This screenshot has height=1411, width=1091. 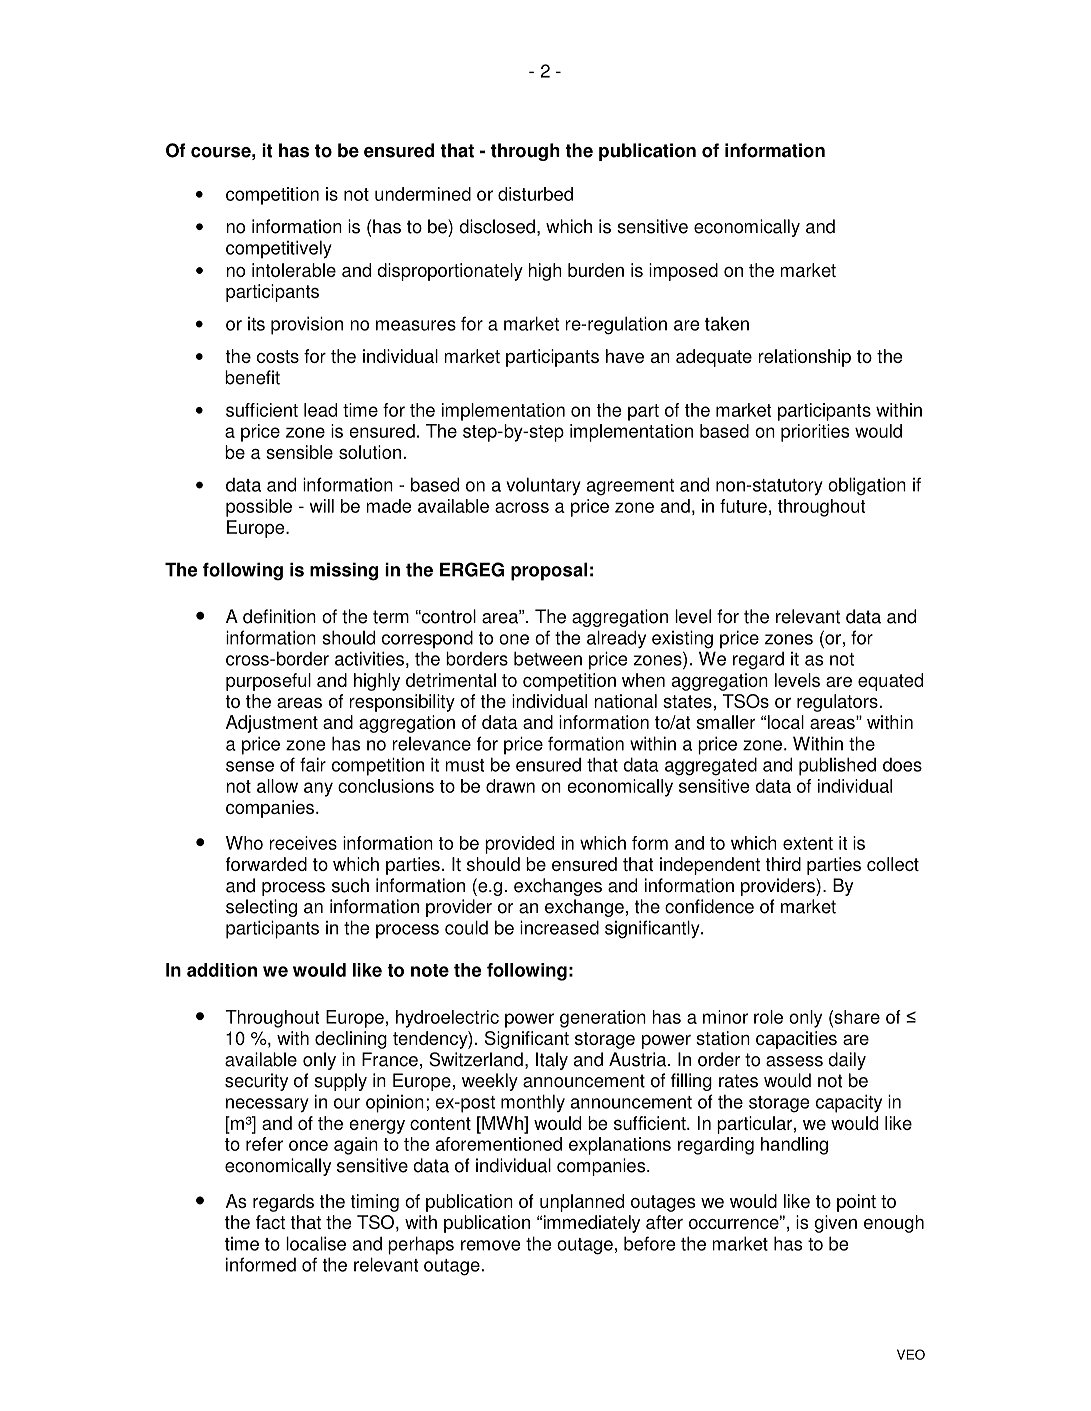 I want to click on fact, so click(x=270, y=1222).
